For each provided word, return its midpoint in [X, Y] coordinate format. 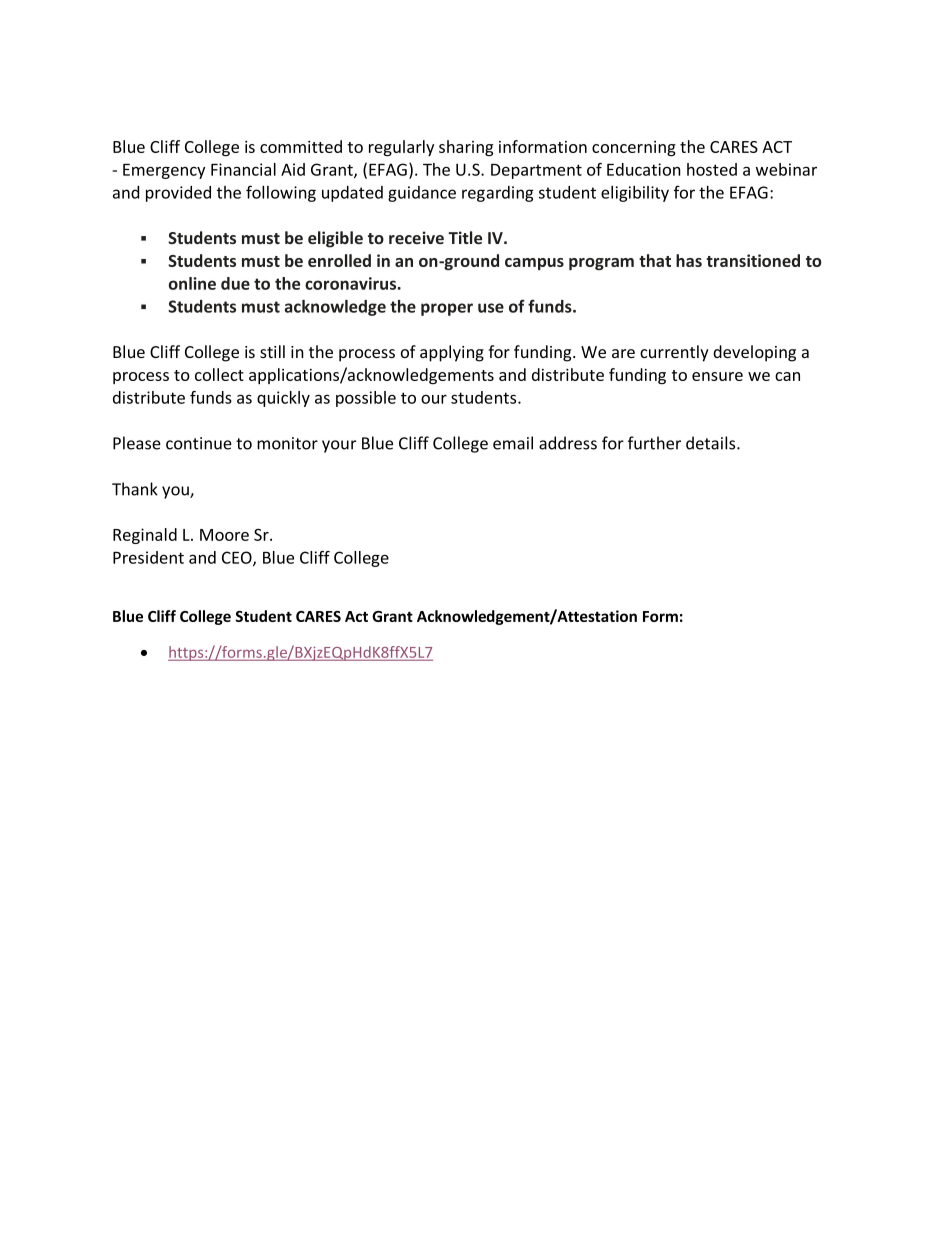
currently [674, 353]
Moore [224, 535]
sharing [466, 148]
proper [447, 309]
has [689, 260]
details [712, 443]
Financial [243, 169]
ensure [717, 376]
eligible [335, 239]
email [513, 443]
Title [465, 237]
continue [199, 443]
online [192, 283]
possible [366, 399]
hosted [712, 169]
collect [219, 374]
